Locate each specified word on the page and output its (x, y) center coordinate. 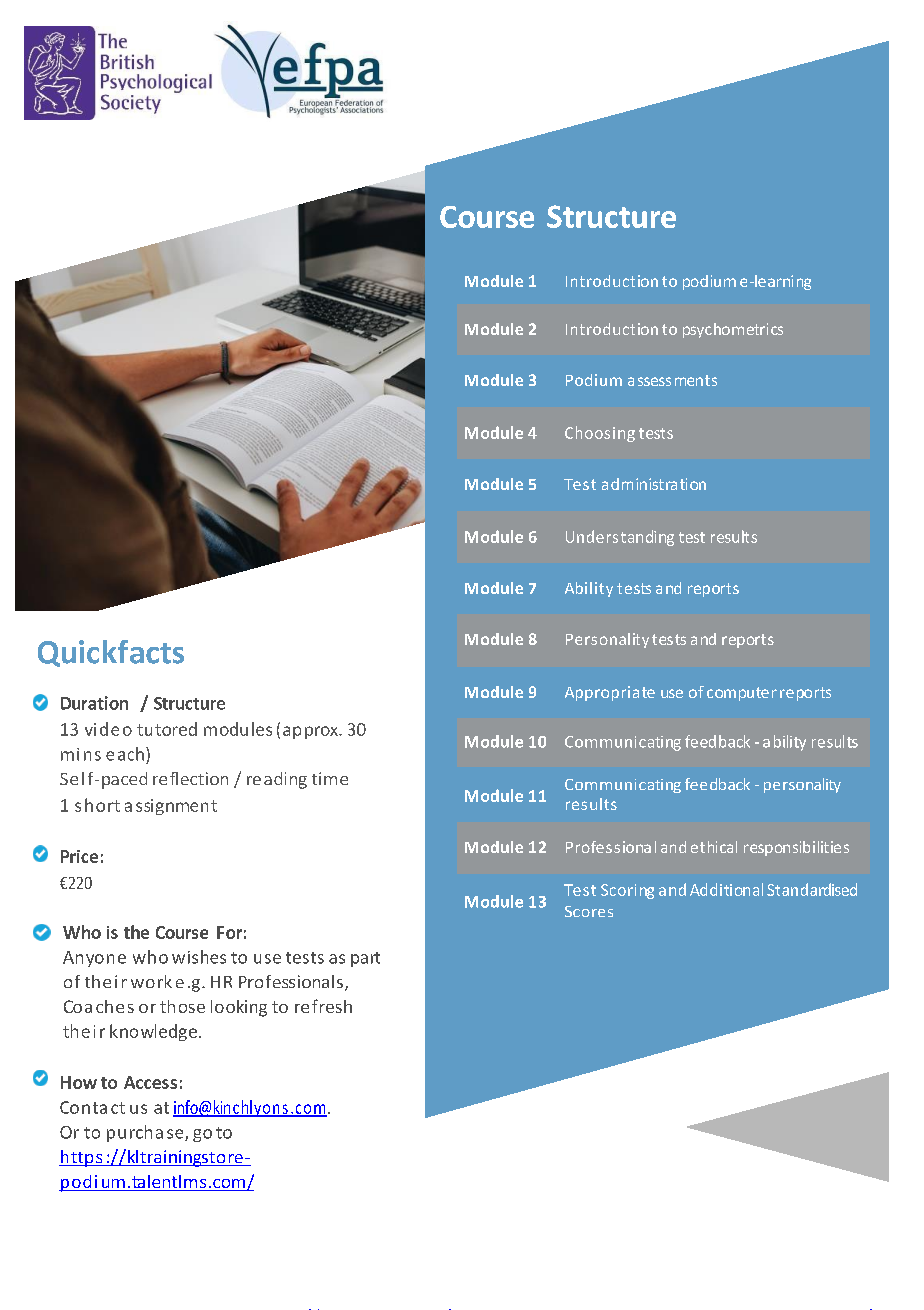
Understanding (620, 538)
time (330, 778)
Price (79, 856)
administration (654, 484)
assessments (672, 380)
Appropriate (610, 693)
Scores (589, 911)
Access (150, 1082)
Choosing (600, 434)
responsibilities (796, 848)
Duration (94, 703)
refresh (323, 1006)
